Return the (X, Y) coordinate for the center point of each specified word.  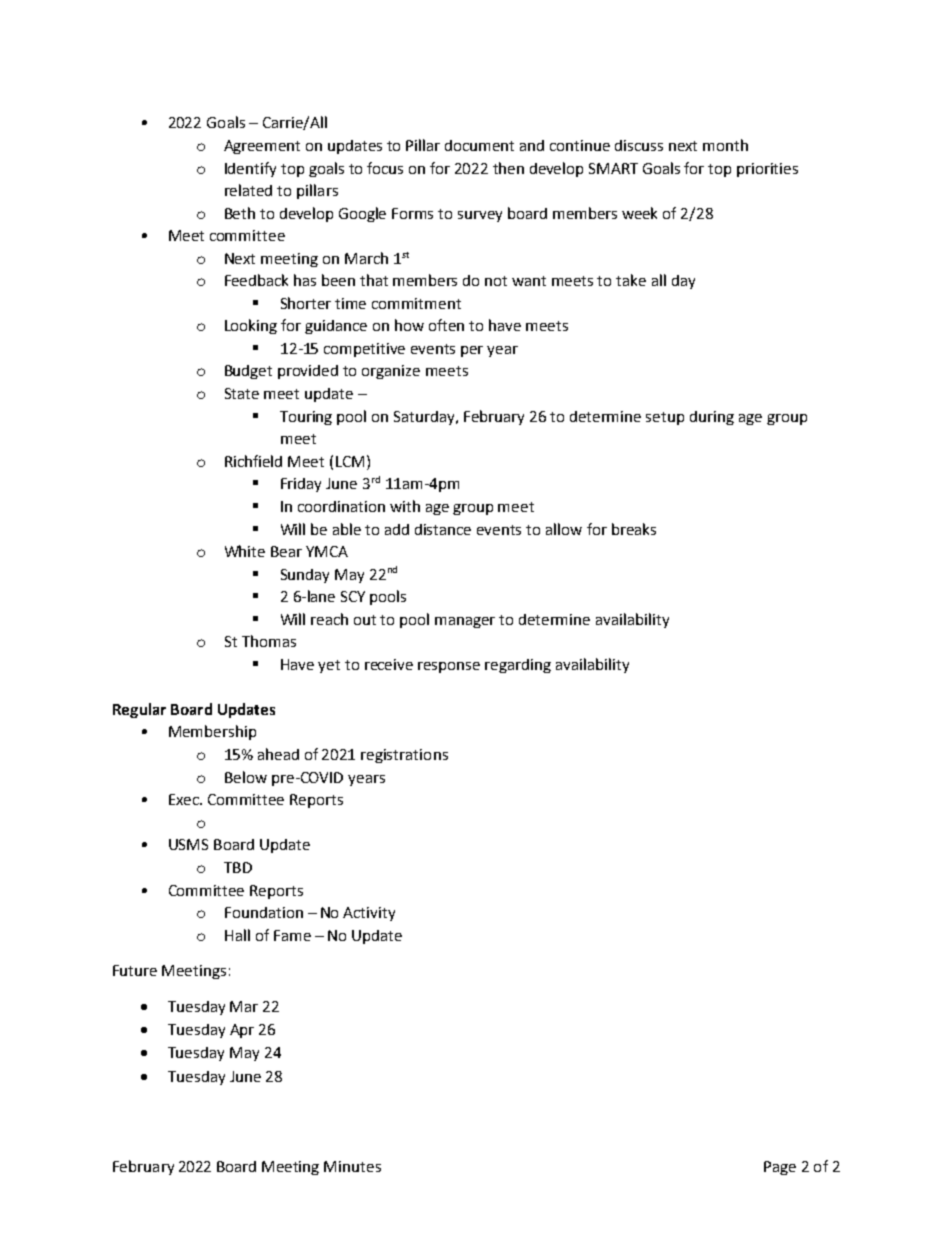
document (479, 145)
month (725, 145)
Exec (185, 799)
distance (443, 529)
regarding (518, 666)
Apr (242, 1031)
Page (780, 1168)
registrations (404, 756)
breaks (634, 529)
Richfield (253, 461)
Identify (250, 169)
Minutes (352, 1166)
